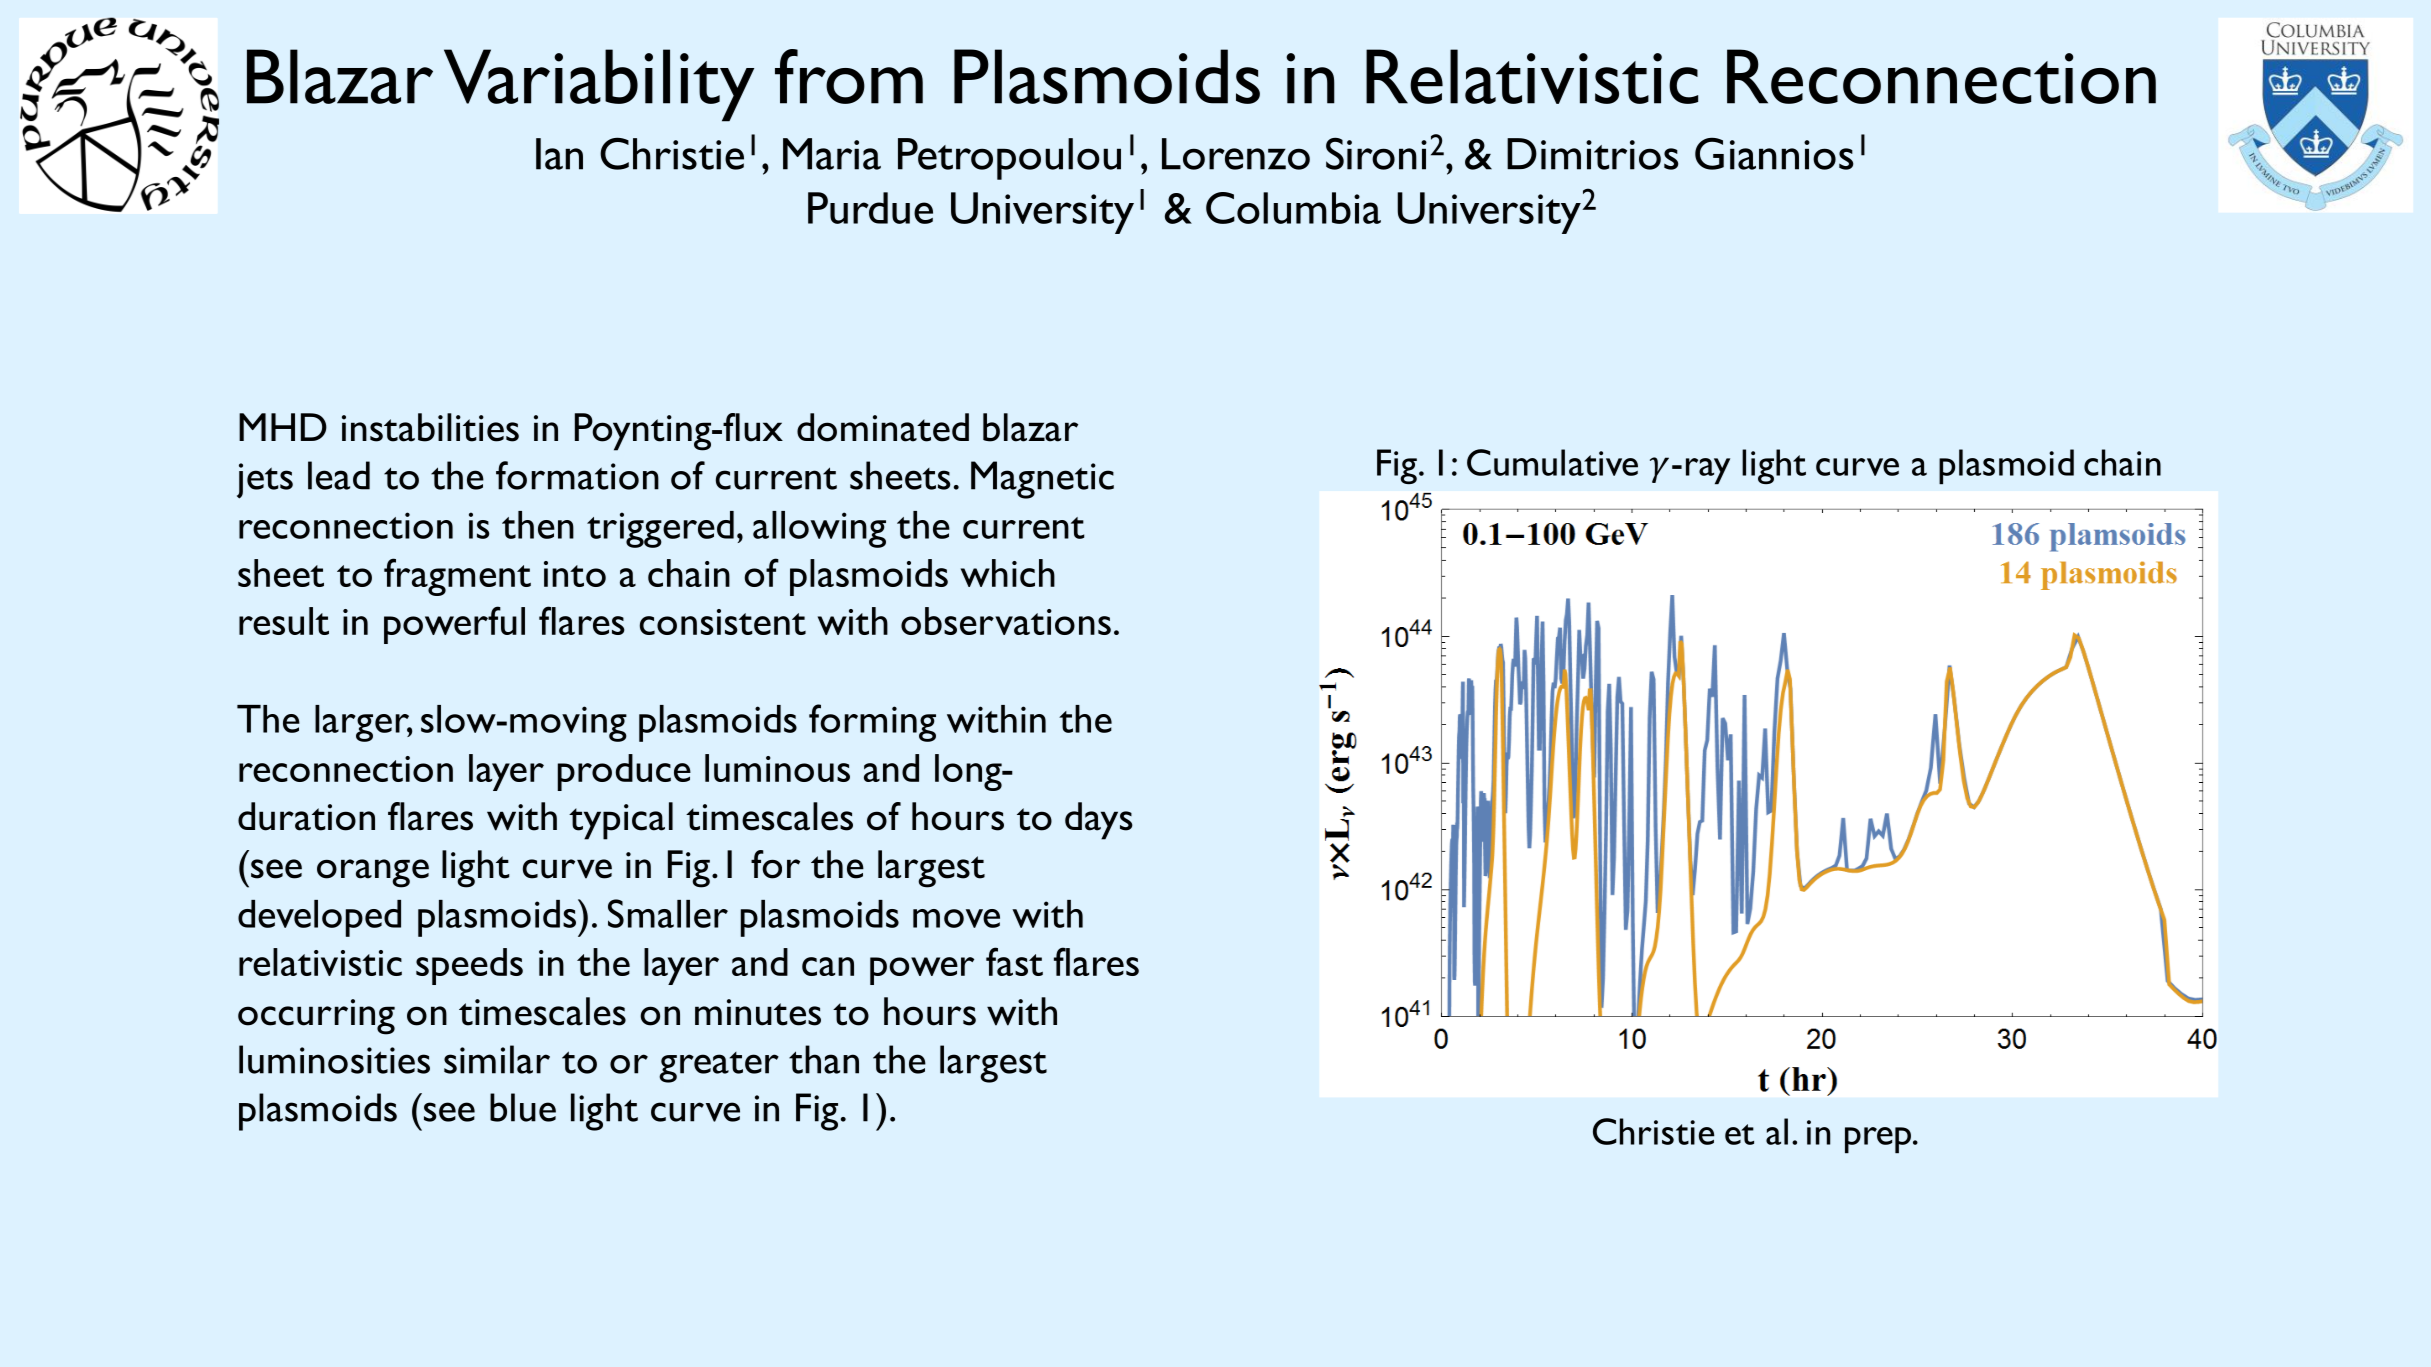 The image size is (2431, 1367). I want to click on Variability, so click(599, 85).
